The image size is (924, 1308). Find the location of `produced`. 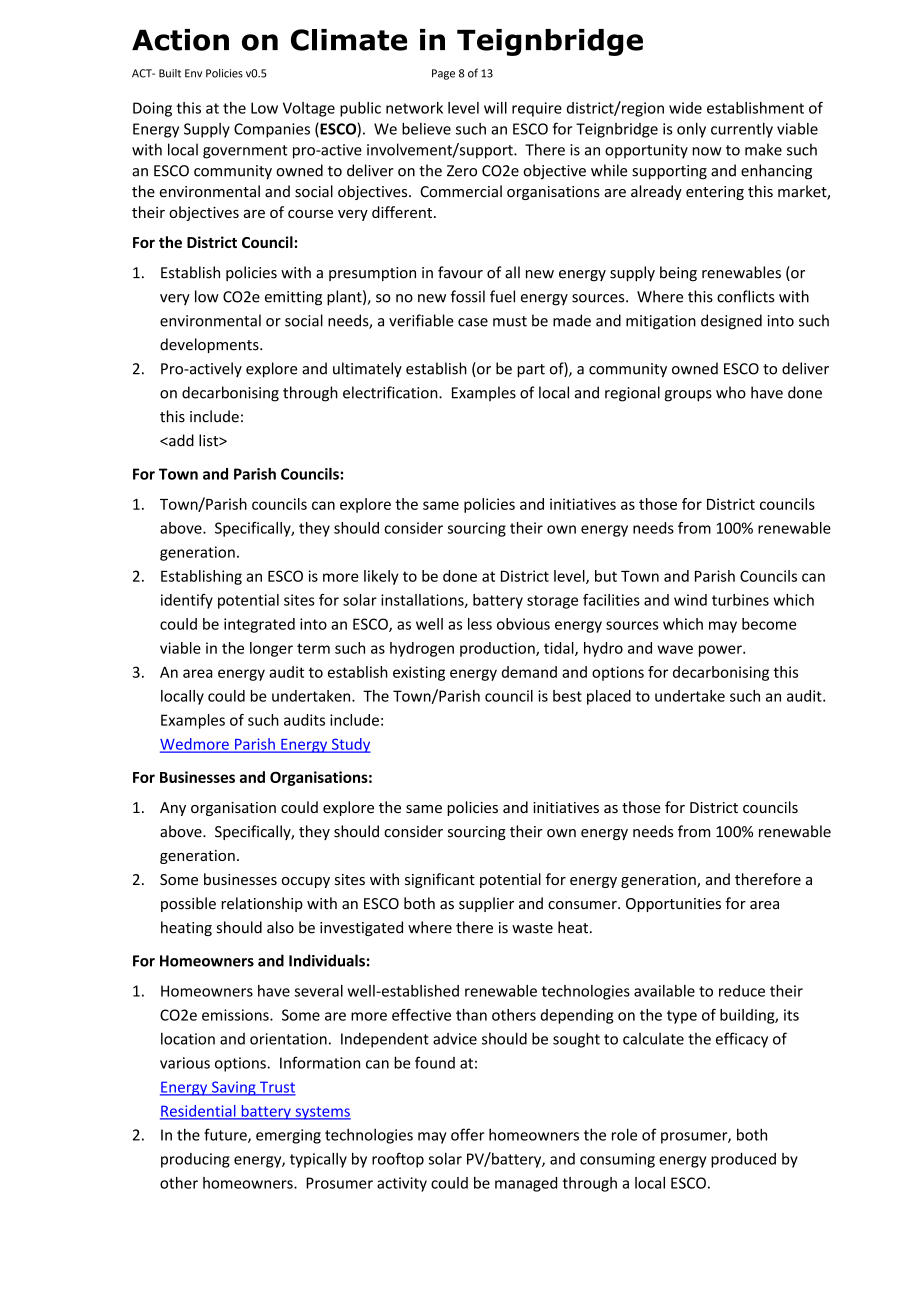

produced is located at coordinates (743, 1160).
